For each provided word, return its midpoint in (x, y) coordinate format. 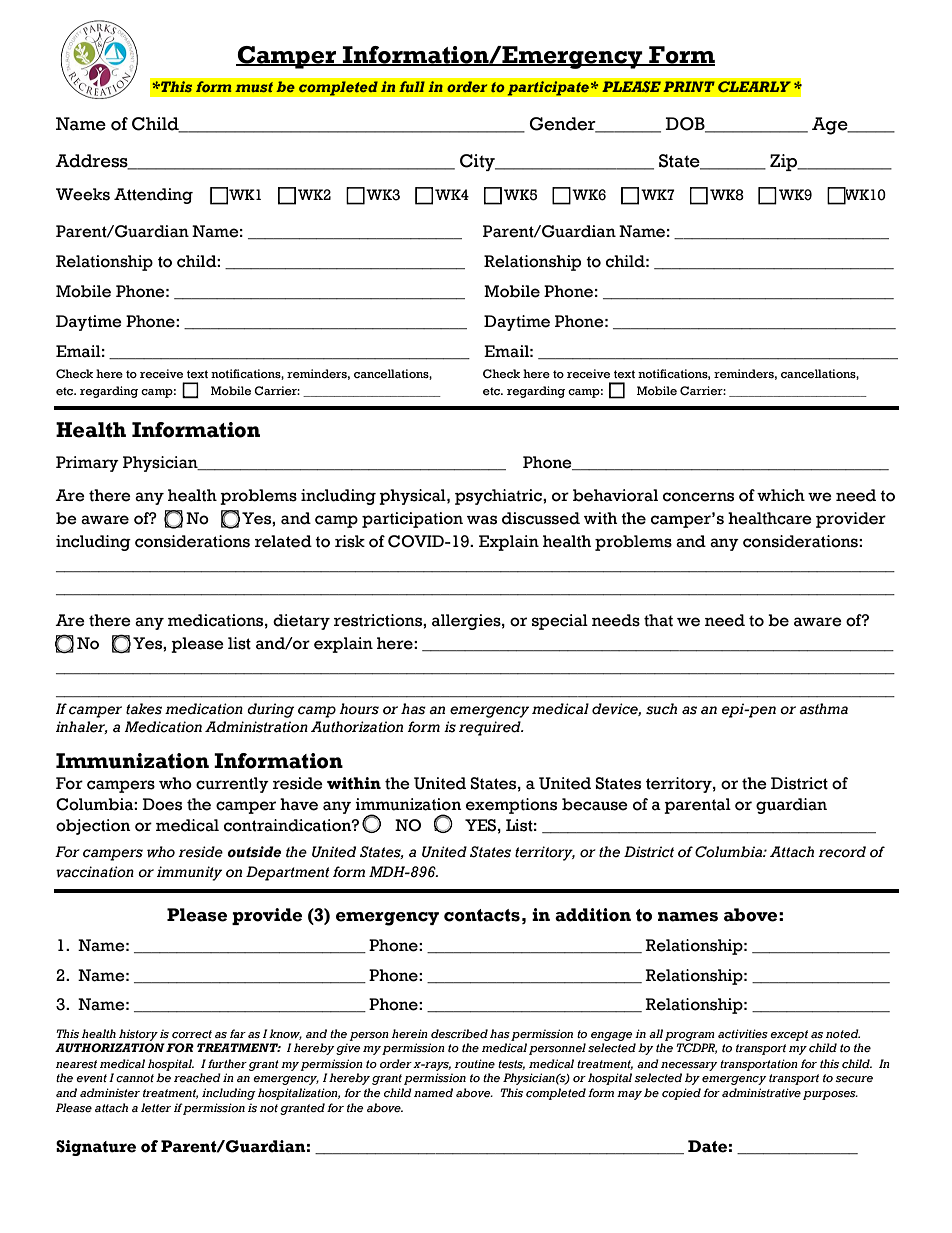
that (658, 620)
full (412, 86)
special (560, 622)
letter (156, 1107)
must (254, 87)
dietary (301, 622)
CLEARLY (754, 86)
